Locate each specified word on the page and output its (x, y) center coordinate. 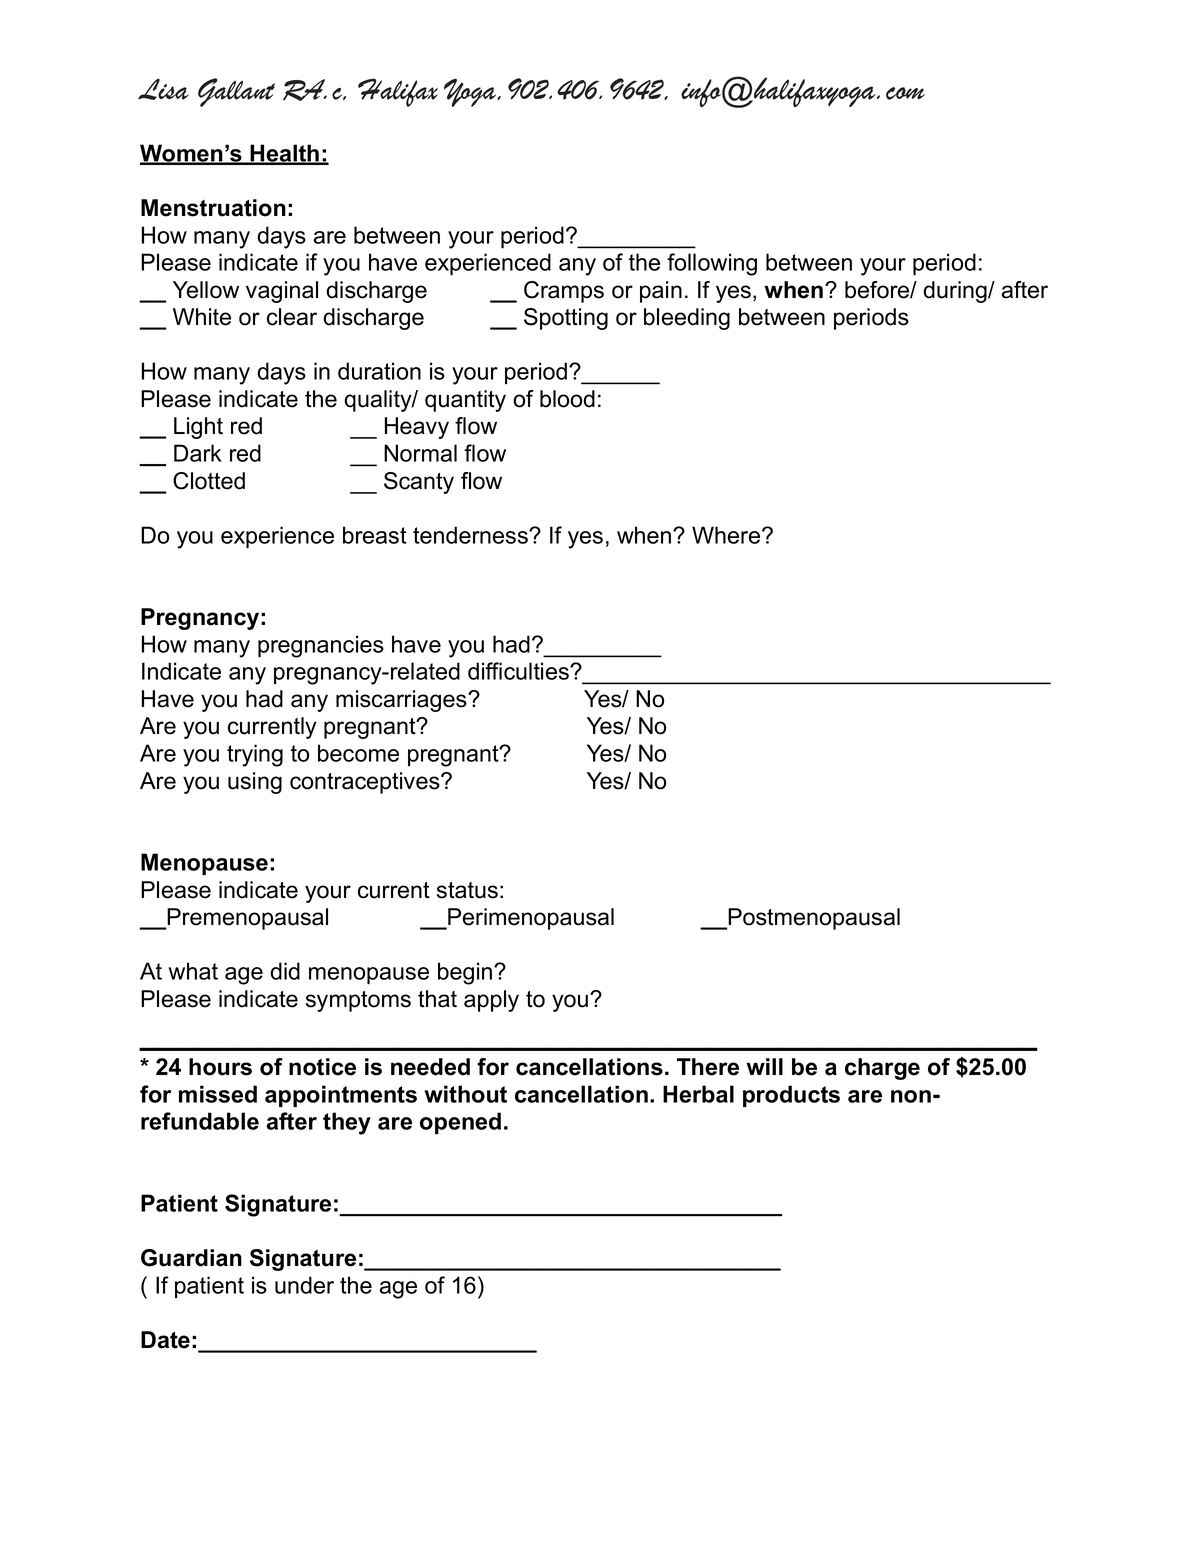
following (712, 264)
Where (727, 535)
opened (460, 1123)
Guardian (191, 1258)
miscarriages (402, 701)
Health (285, 154)
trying (255, 755)
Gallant (236, 92)
